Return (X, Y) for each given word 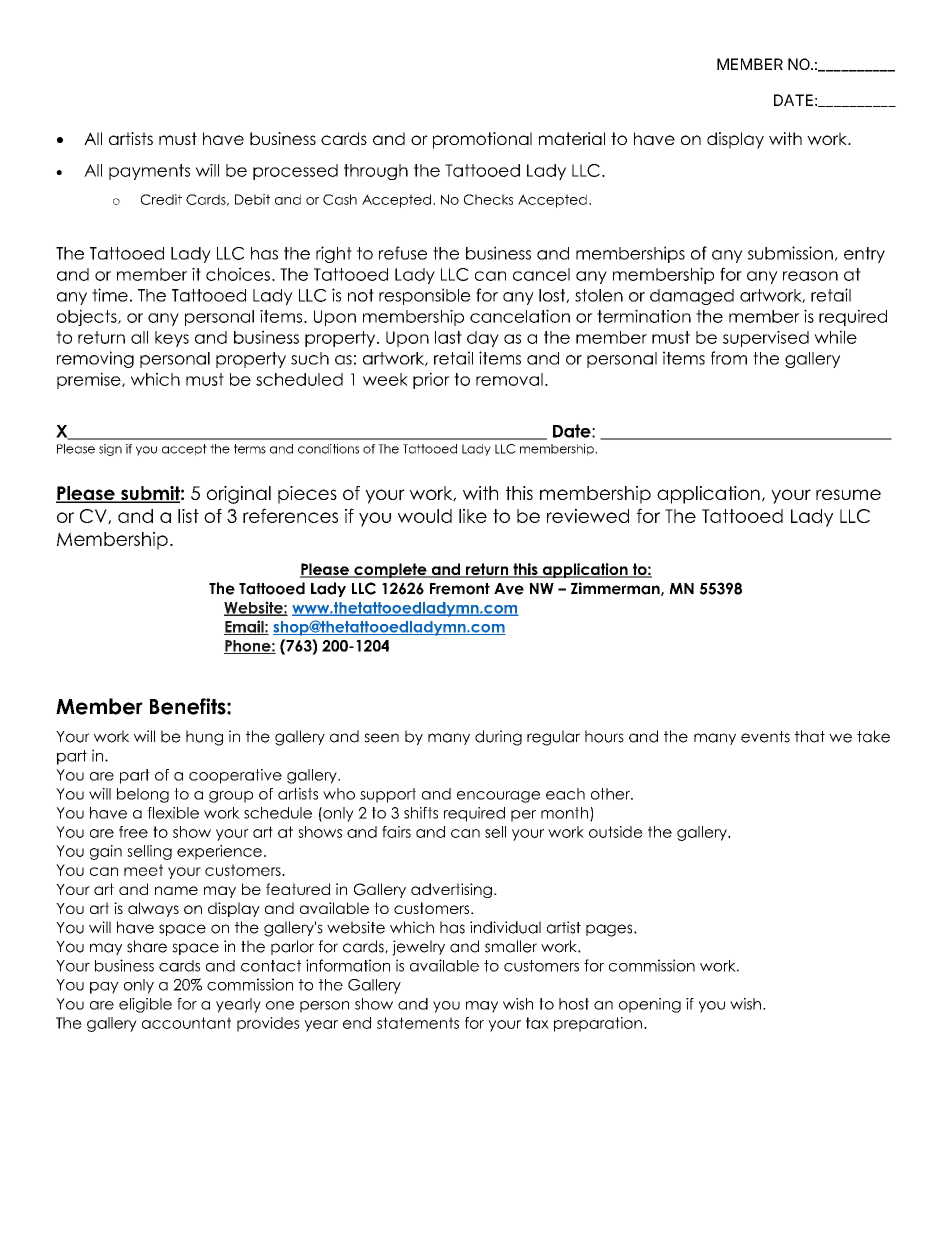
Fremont (460, 589)
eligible (145, 1005)
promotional (482, 140)
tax (537, 1023)
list (188, 516)
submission (790, 253)
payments (149, 172)
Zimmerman (616, 589)
